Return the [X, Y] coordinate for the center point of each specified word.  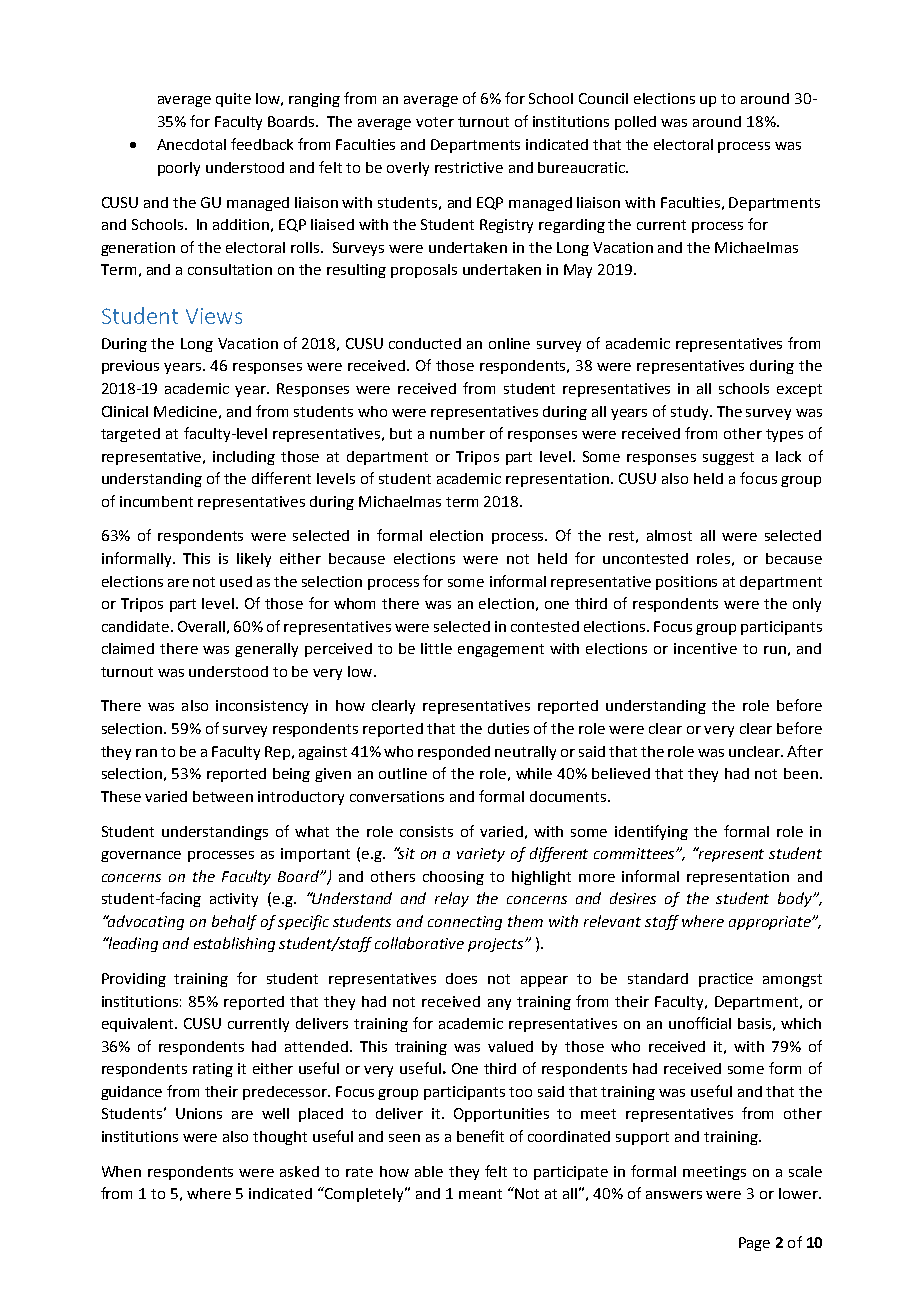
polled [635, 123]
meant [480, 1194]
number [457, 433]
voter [435, 122]
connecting [465, 923]
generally [266, 650]
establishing [234, 944]
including [244, 458]
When [121, 1171]
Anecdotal [191, 144]
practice [726, 980]
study [691, 413]
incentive [705, 648]
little [436, 648]
